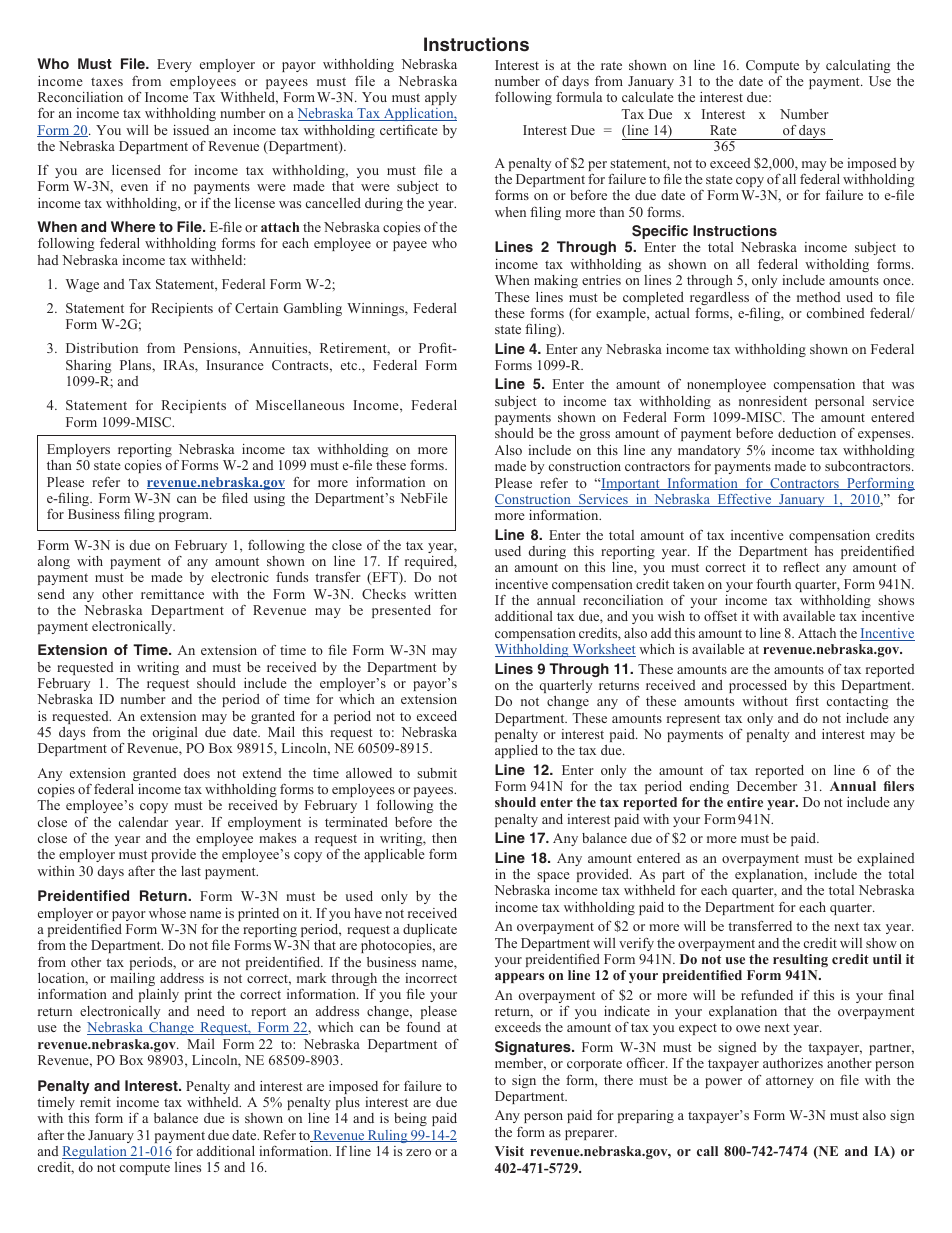 This screenshot has height=1233, width=952. Describe the element at coordinates (95, 1152) in the screenshot. I see `Regulation` at that location.
